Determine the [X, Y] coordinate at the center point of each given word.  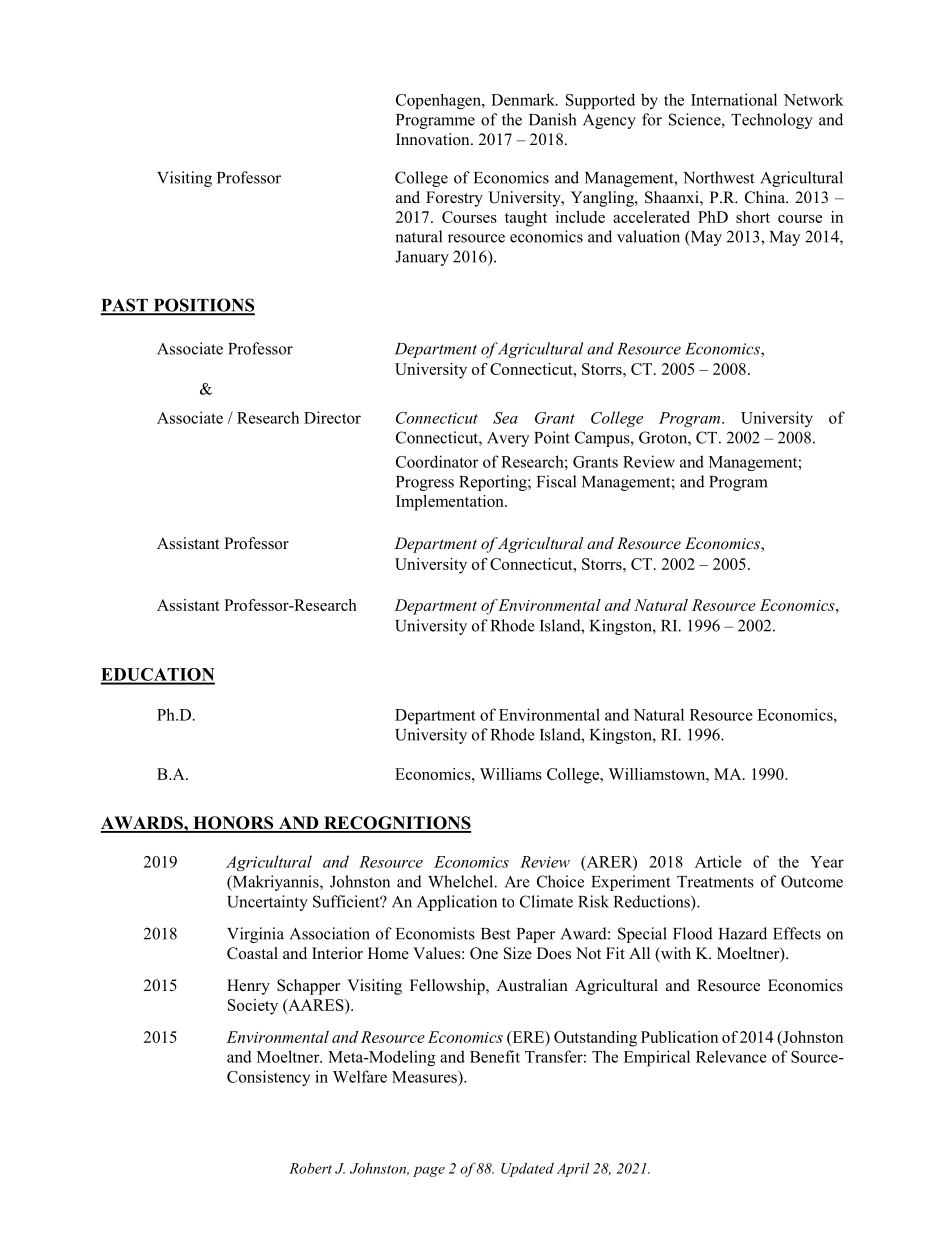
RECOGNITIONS [396, 824]
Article [718, 861]
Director [332, 417]
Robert [310, 1168]
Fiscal [556, 481]
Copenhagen [439, 101]
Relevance [731, 1056]
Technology [772, 121]
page [429, 1171]
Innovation [434, 139]
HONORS [233, 824]
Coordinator [437, 461]
